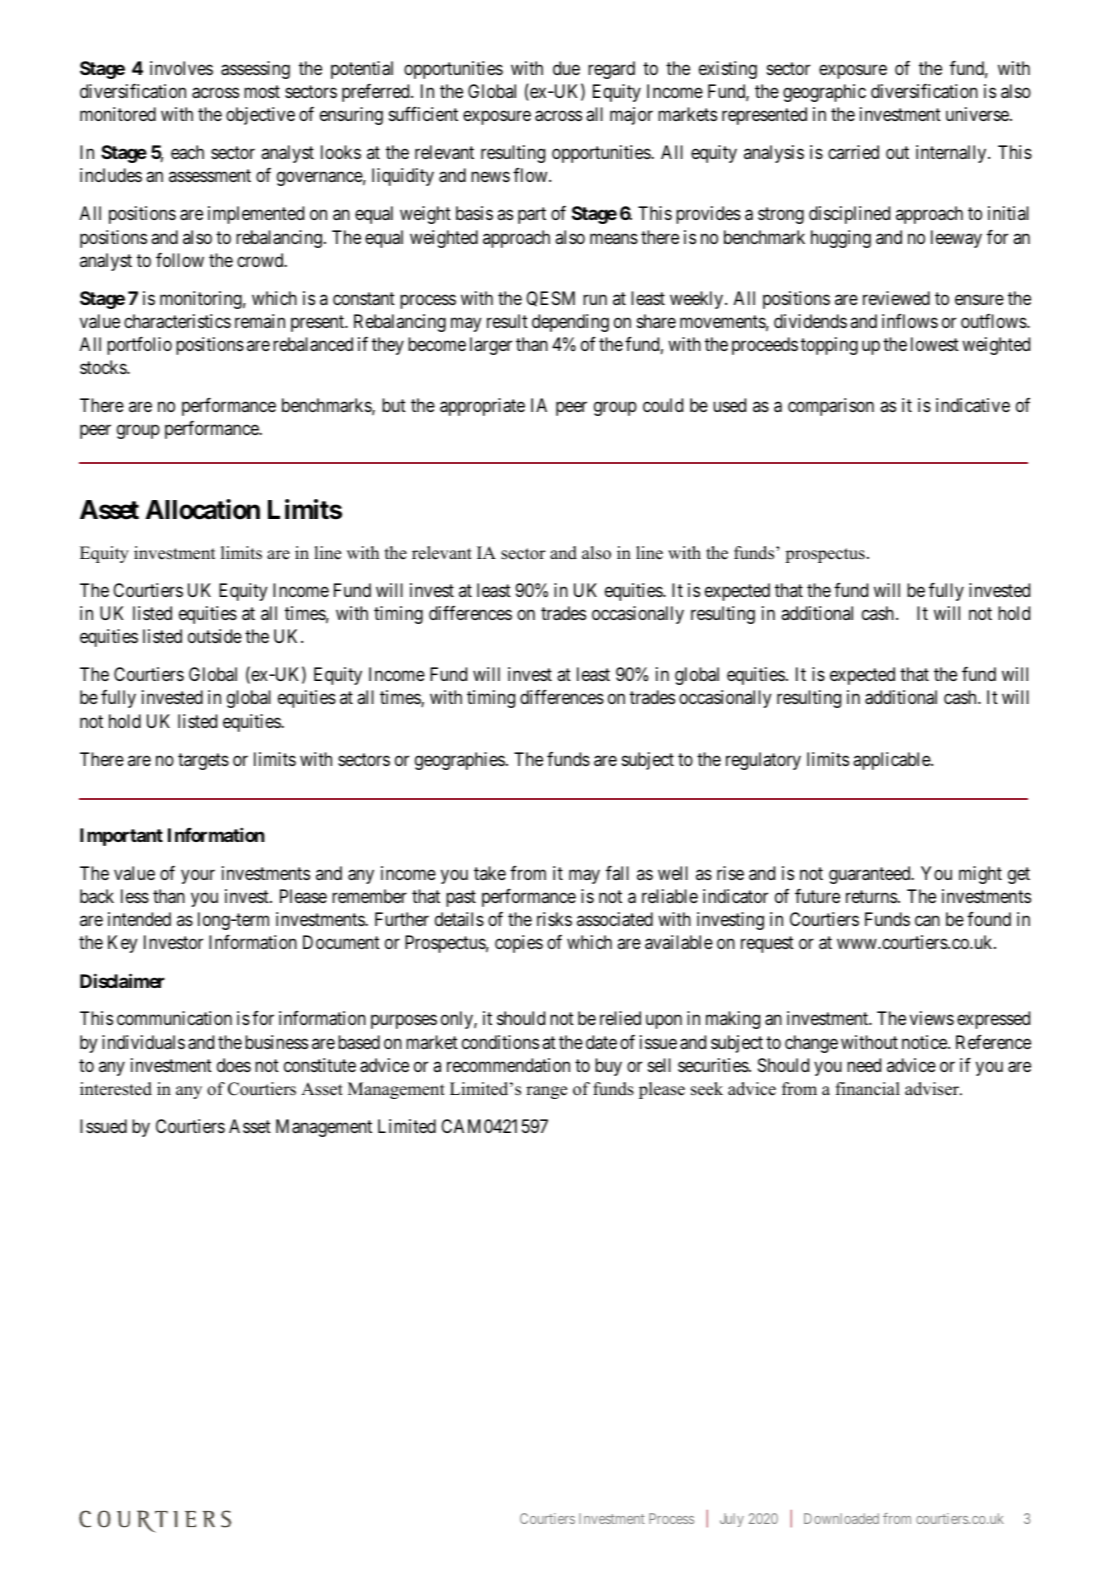  Describe the element at coordinates (932, 1018) in the page. I see `views` at that location.
